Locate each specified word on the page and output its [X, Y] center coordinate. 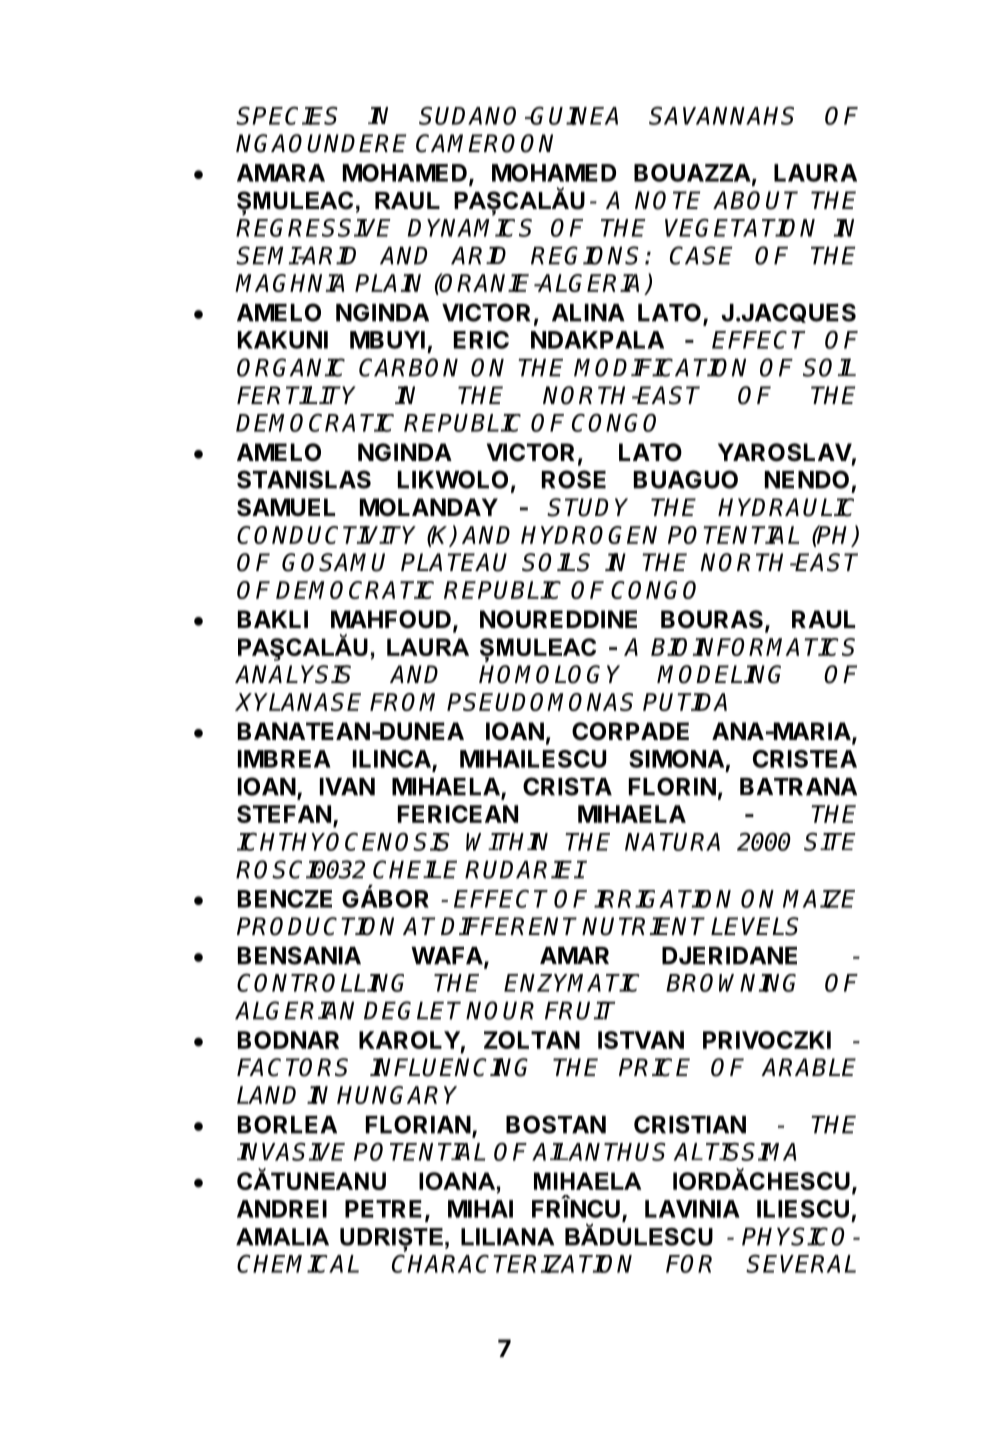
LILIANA [507, 1237]
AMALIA [282, 1237]
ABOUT [755, 200]
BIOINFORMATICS [753, 647]
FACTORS [292, 1067]
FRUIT [580, 1010]
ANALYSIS [293, 674]
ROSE [574, 479]
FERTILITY [296, 395]
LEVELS [755, 926]
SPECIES [287, 115]
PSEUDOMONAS [540, 702]
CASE [701, 255]
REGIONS [585, 255]
